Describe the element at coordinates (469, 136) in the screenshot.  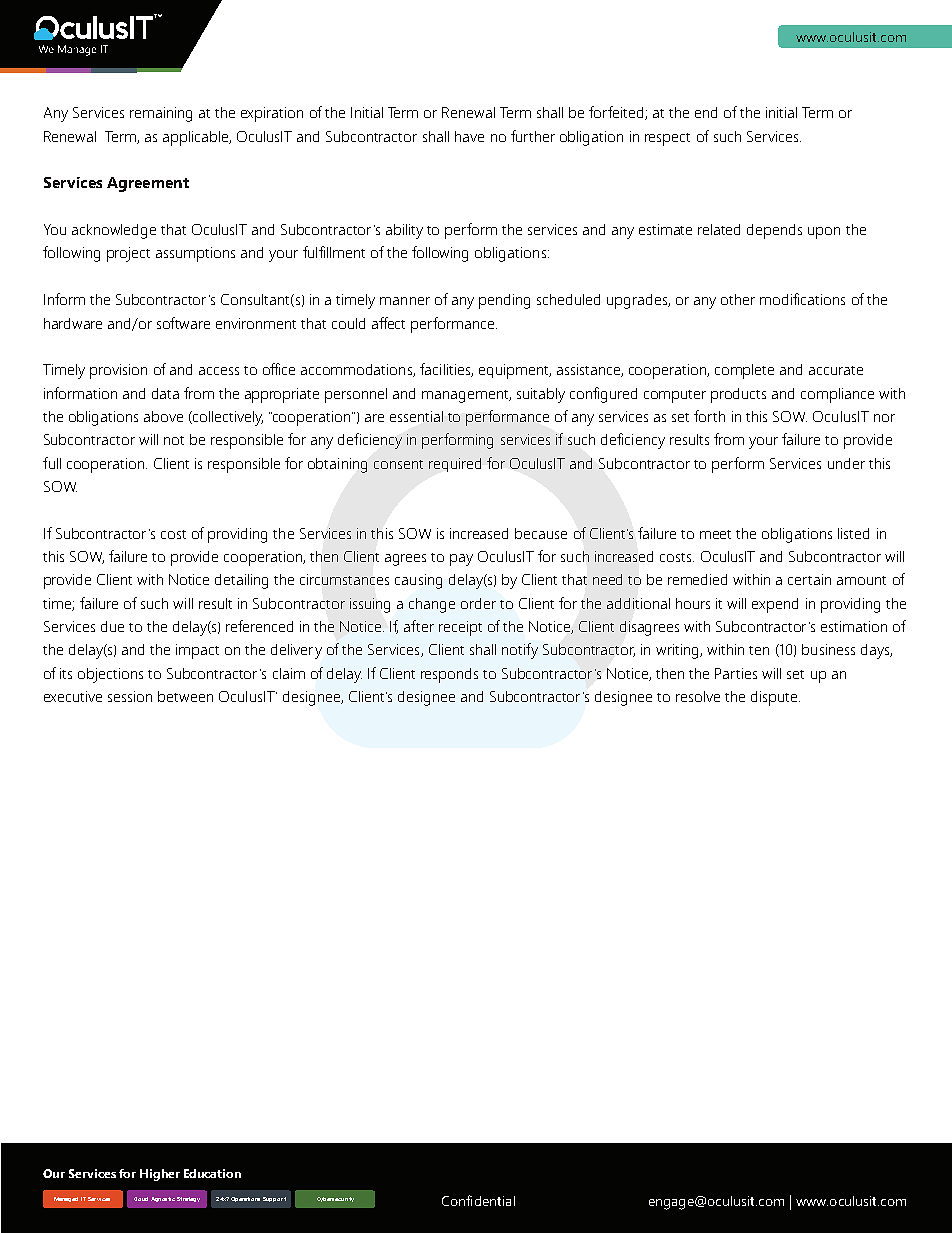
I see `have` at that location.
